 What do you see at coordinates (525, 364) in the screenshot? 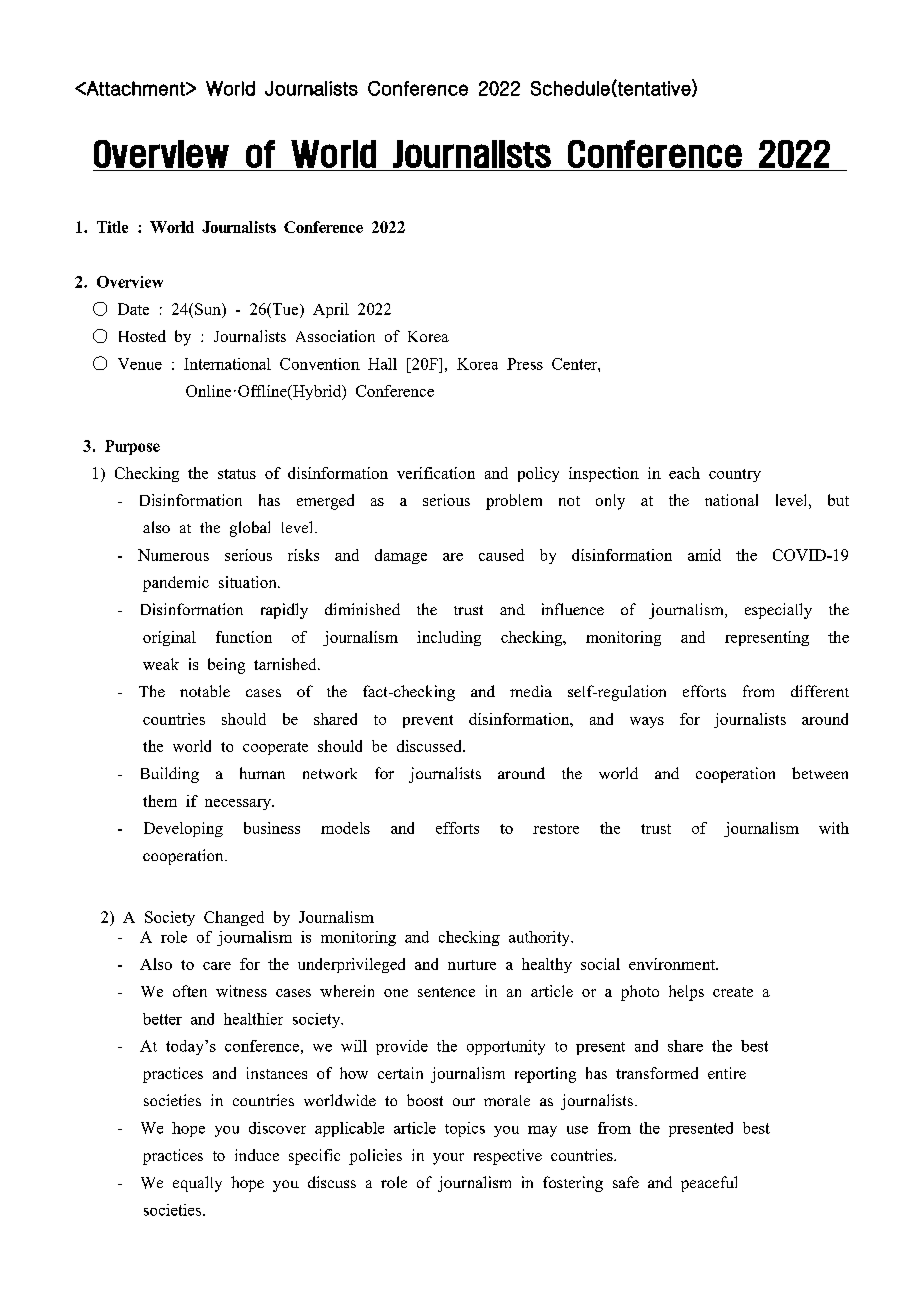
I see `Press` at bounding box center [525, 364].
